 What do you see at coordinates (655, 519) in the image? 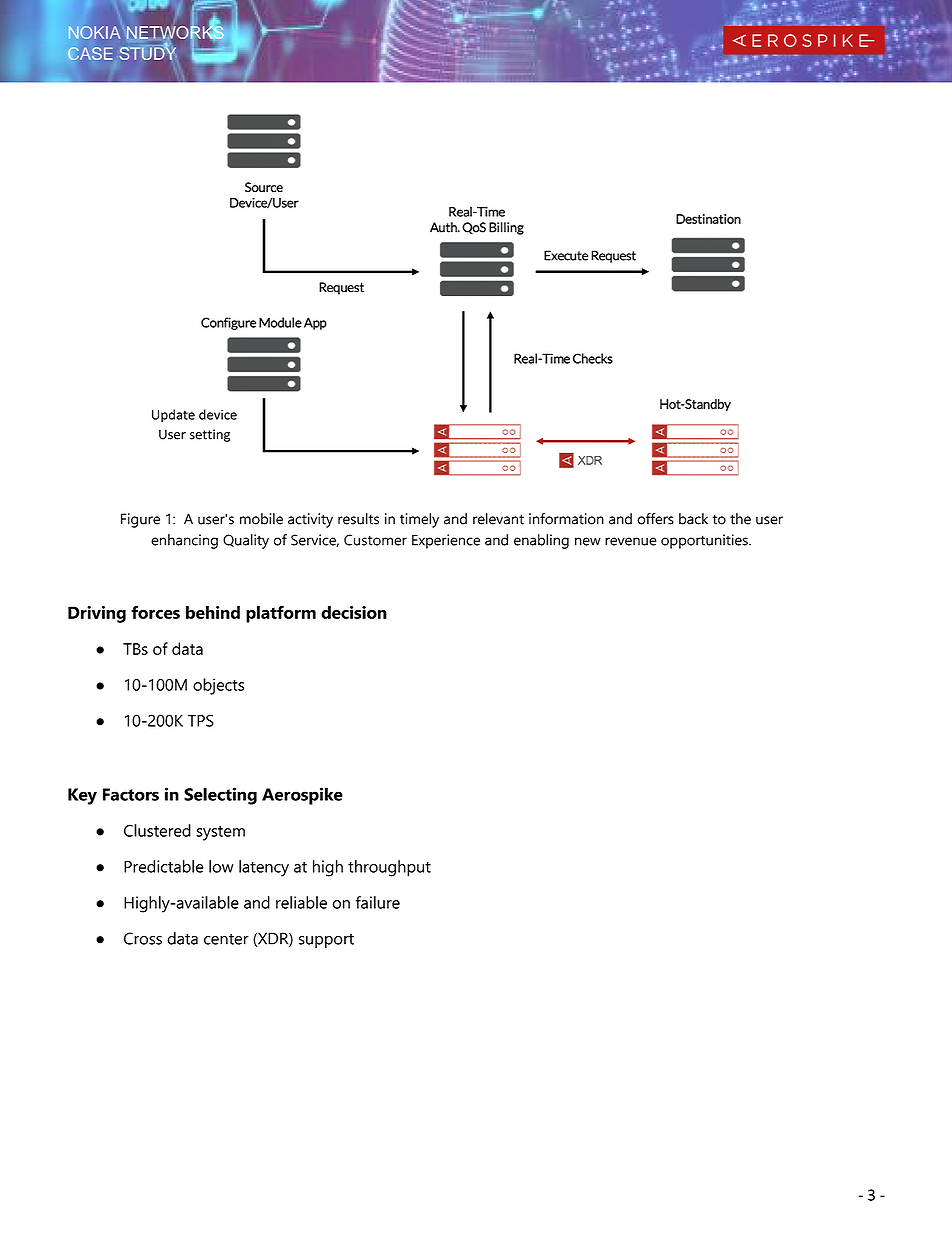
I see `offers` at bounding box center [655, 519].
